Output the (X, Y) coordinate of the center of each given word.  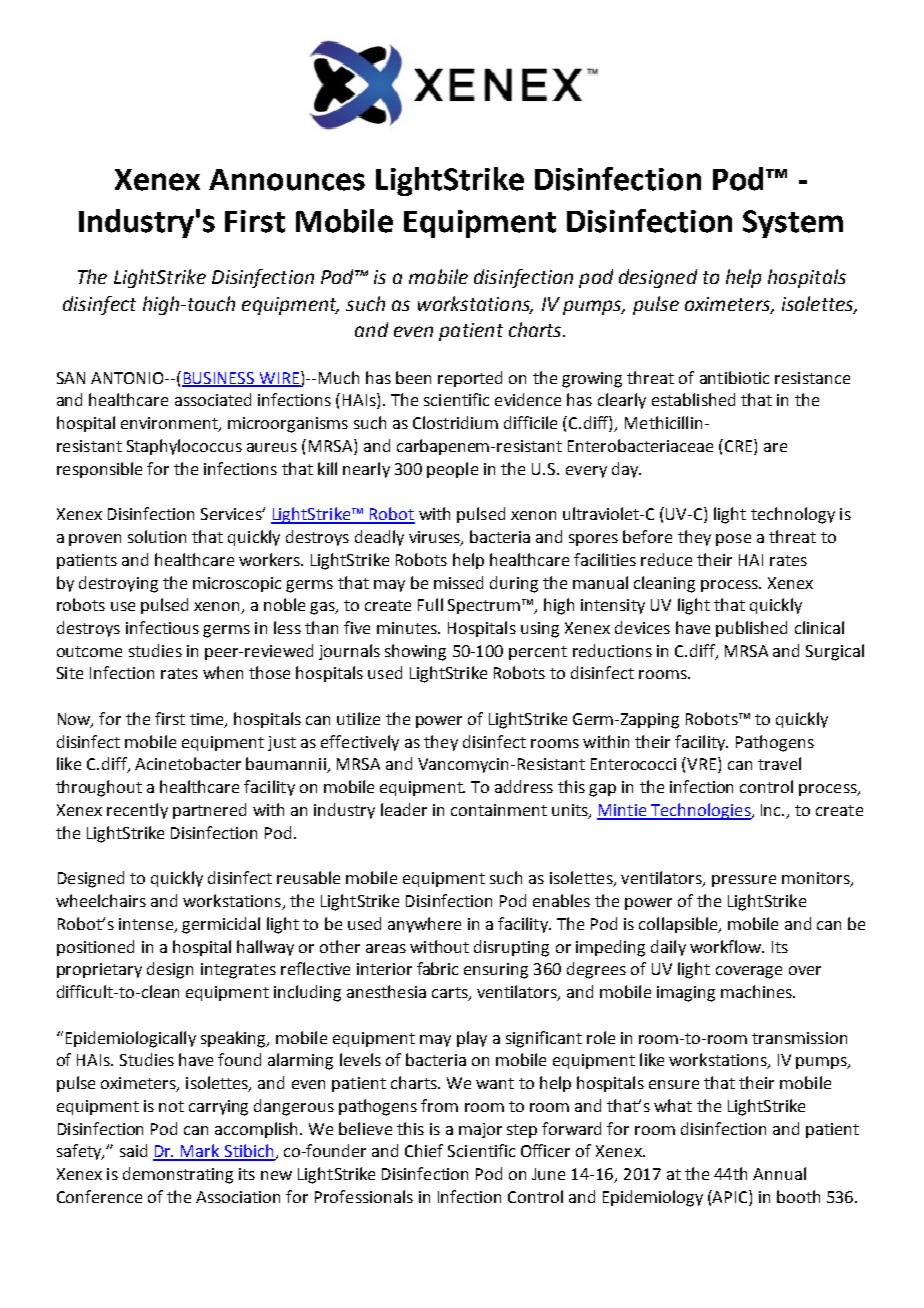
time (208, 720)
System (793, 224)
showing (415, 652)
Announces (287, 180)
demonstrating (178, 1175)
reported (470, 379)
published (751, 629)
